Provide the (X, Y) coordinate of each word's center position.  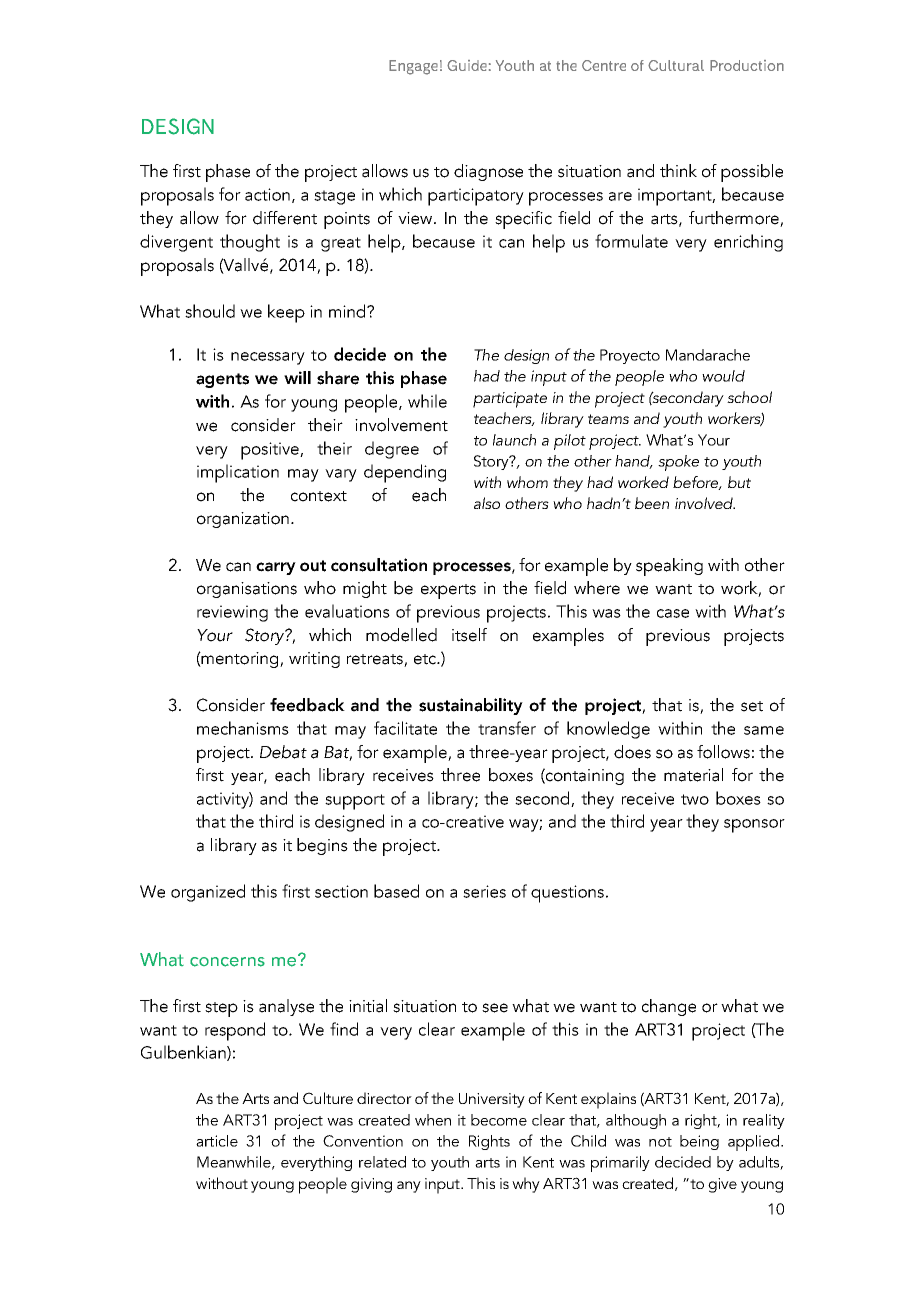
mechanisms (243, 728)
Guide (467, 65)
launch (514, 440)
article (217, 1141)
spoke (678, 463)
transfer (507, 728)
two (695, 799)
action (267, 194)
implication (238, 473)
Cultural (676, 65)
